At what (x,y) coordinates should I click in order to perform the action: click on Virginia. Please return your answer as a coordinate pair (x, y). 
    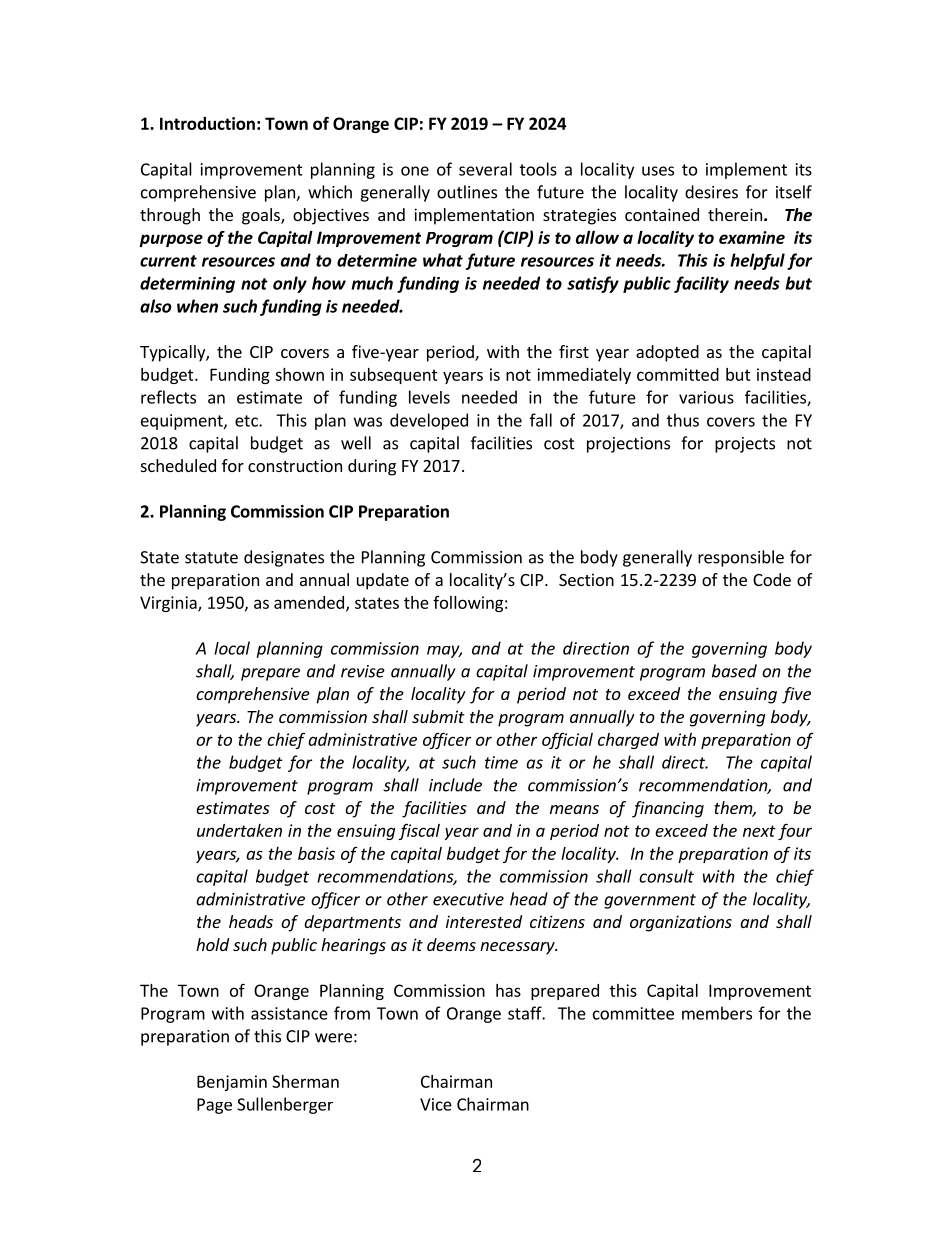
    Looking at the image, I should click on (169, 604).
